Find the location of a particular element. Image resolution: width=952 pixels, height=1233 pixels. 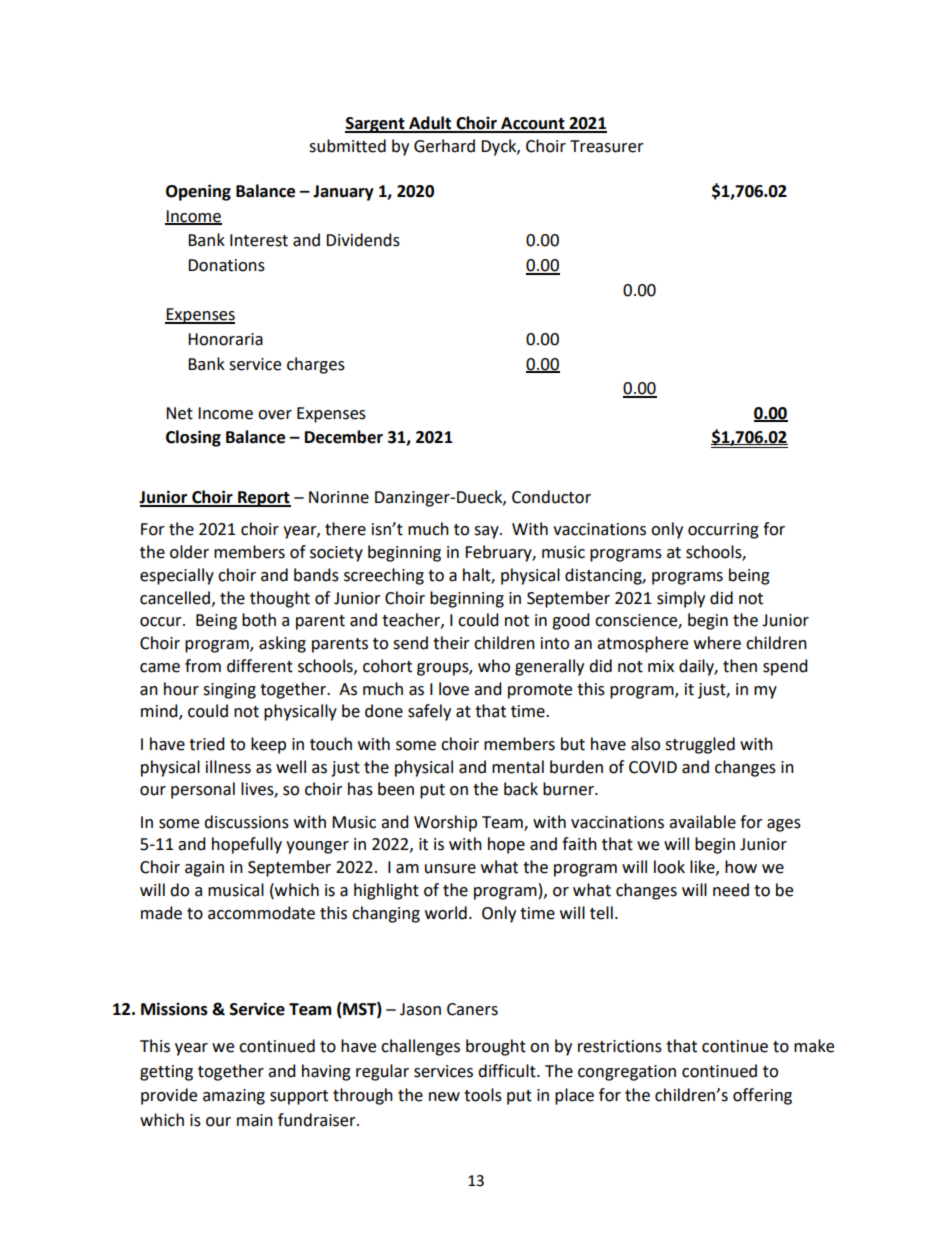

Report is located at coordinates (263, 499).
